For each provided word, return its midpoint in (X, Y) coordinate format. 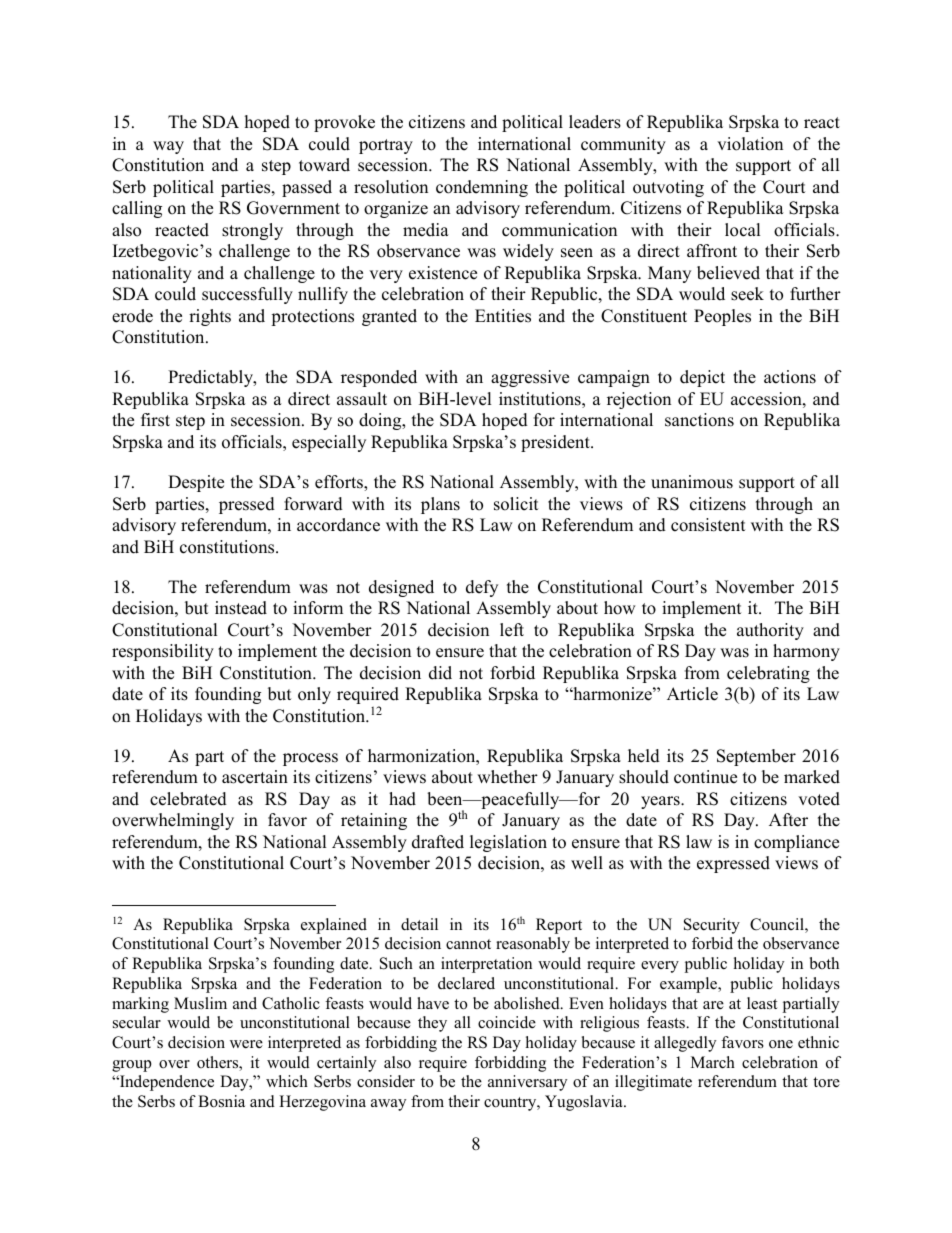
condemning (482, 188)
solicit (516, 504)
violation (750, 144)
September (756, 757)
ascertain (255, 777)
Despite (196, 483)
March (713, 1062)
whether (507, 777)
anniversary (527, 1083)
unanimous (692, 482)
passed (307, 188)
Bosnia (221, 1101)
